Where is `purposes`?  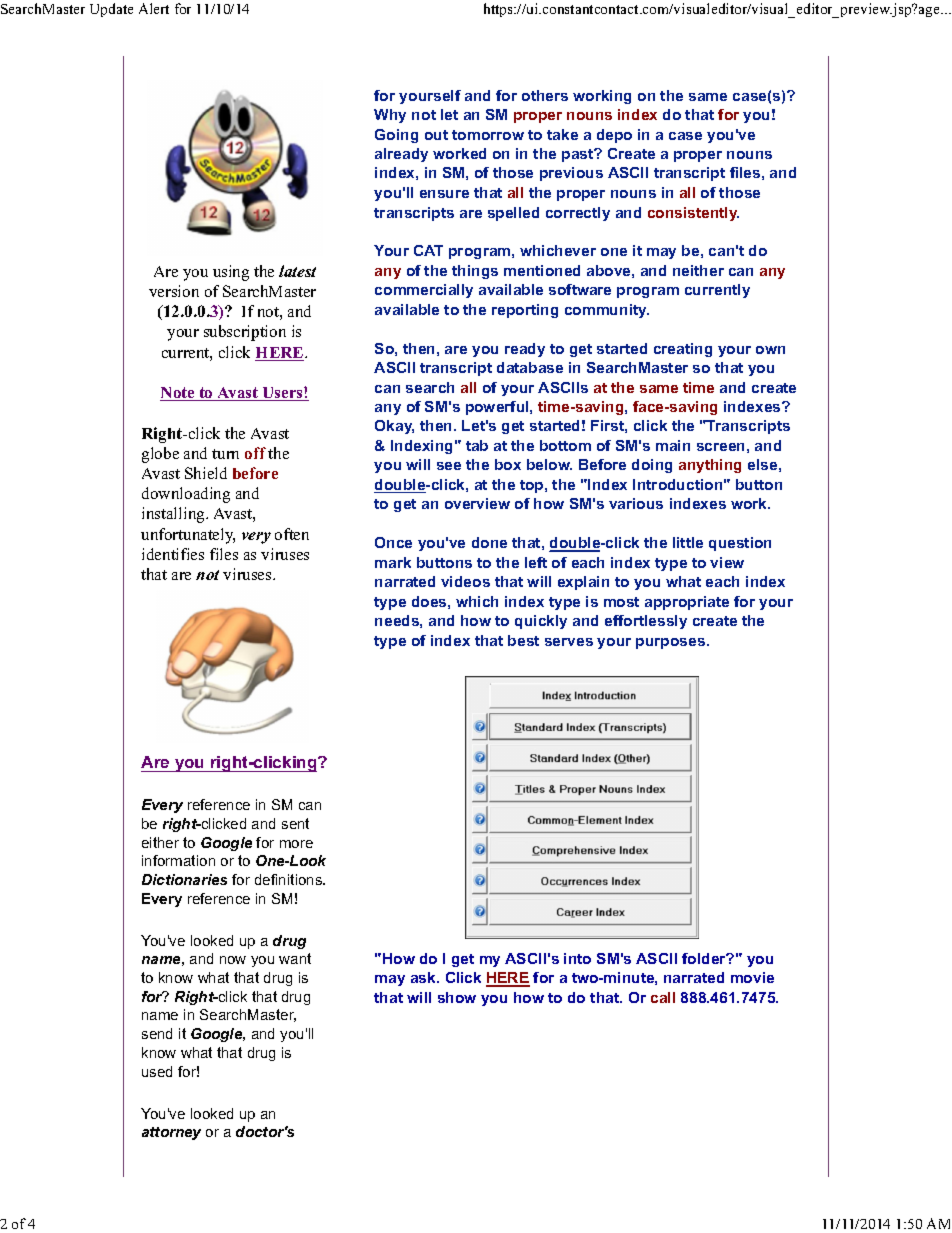
purposes is located at coordinates (672, 643).
